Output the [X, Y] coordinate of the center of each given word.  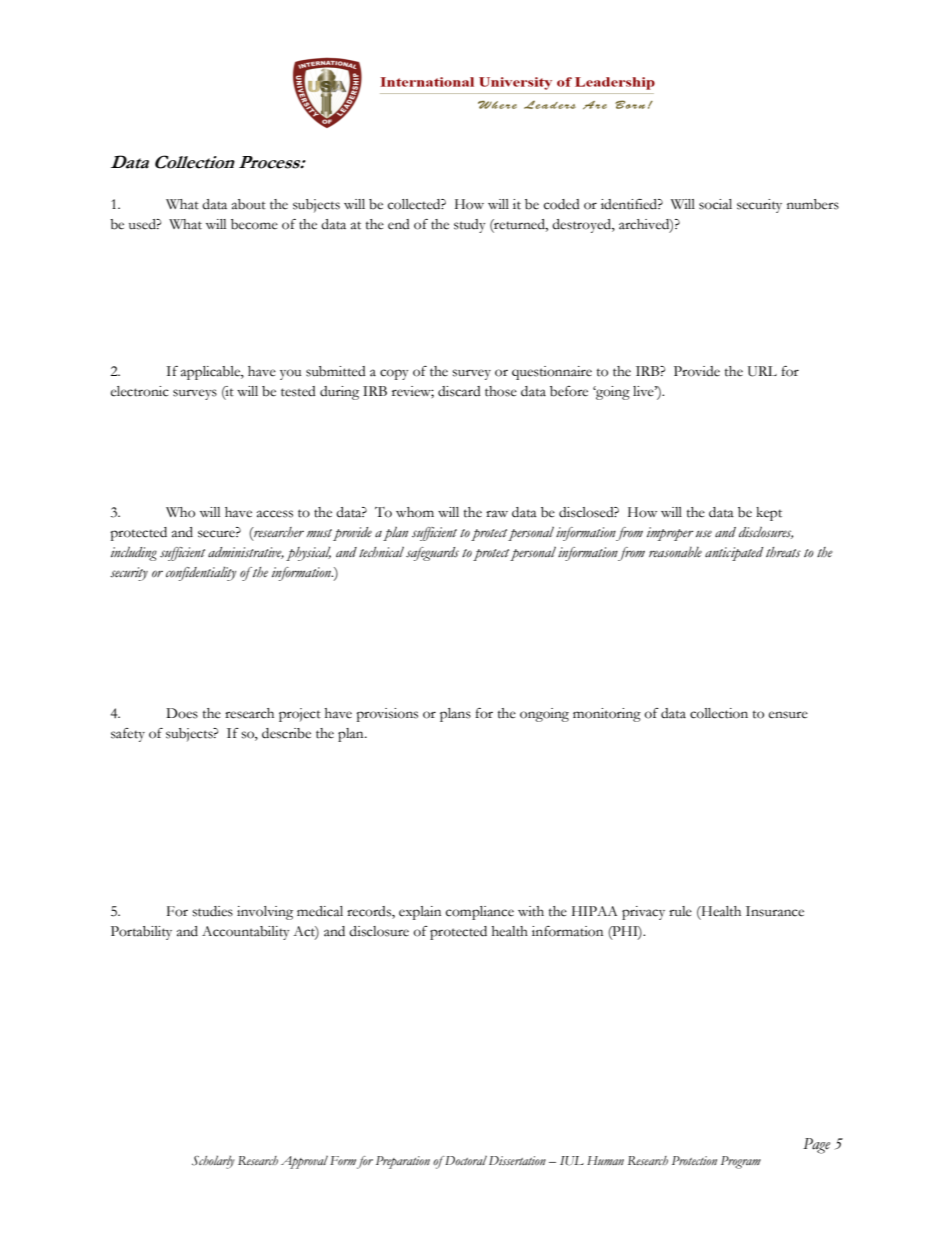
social [715, 204]
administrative [246, 553]
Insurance [775, 911]
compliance [480, 913]
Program [741, 1162]
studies [212, 911]
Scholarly [213, 1162]
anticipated [734, 554]
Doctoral [465, 1160]
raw [497, 513]
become [254, 224]
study [469, 226]
